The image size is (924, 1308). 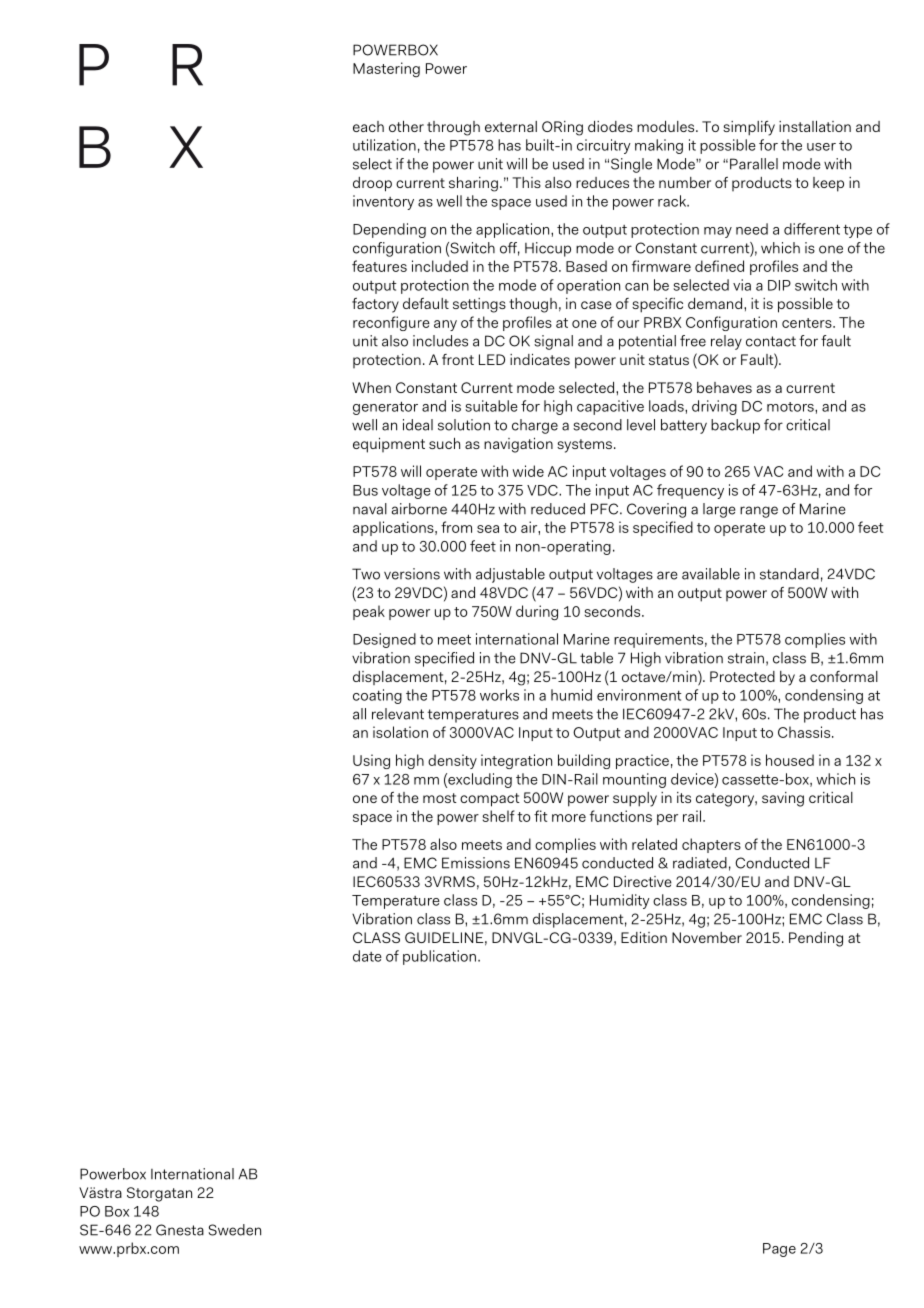 What do you see at coordinates (367, 956) in the screenshot?
I see `date` at bounding box center [367, 956].
